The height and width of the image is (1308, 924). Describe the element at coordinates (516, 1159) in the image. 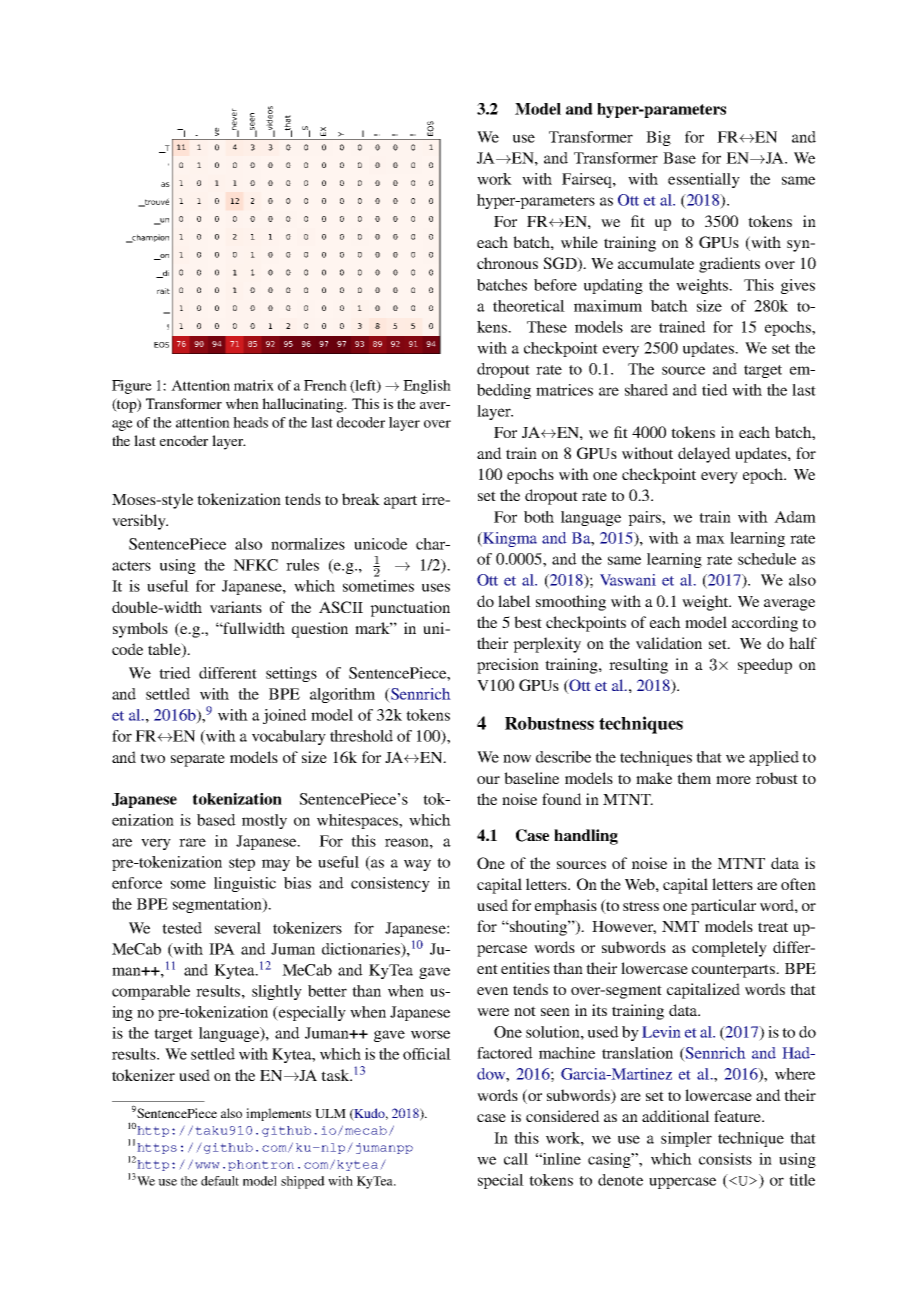

I see `call` at that location.
